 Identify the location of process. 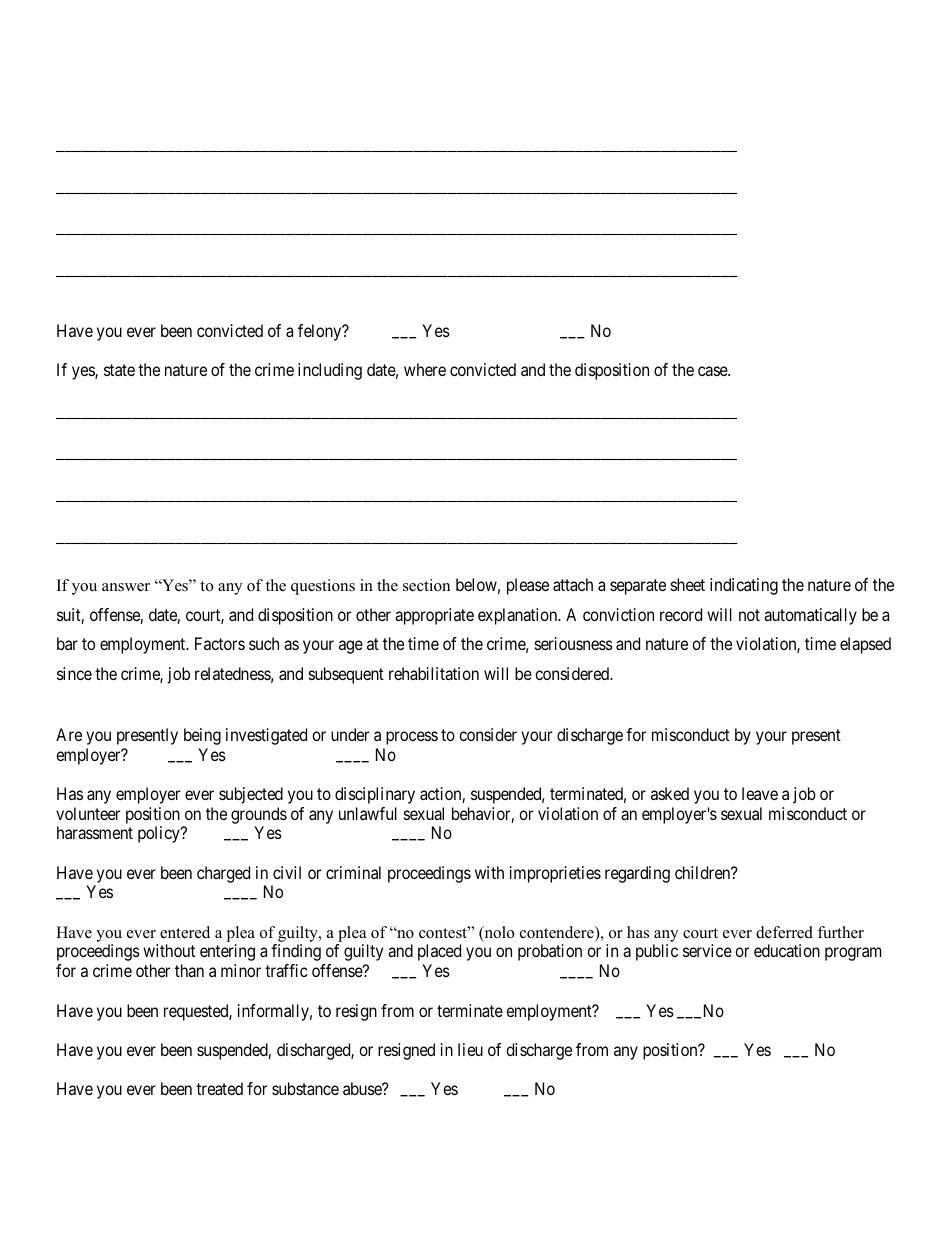
(412, 738).
